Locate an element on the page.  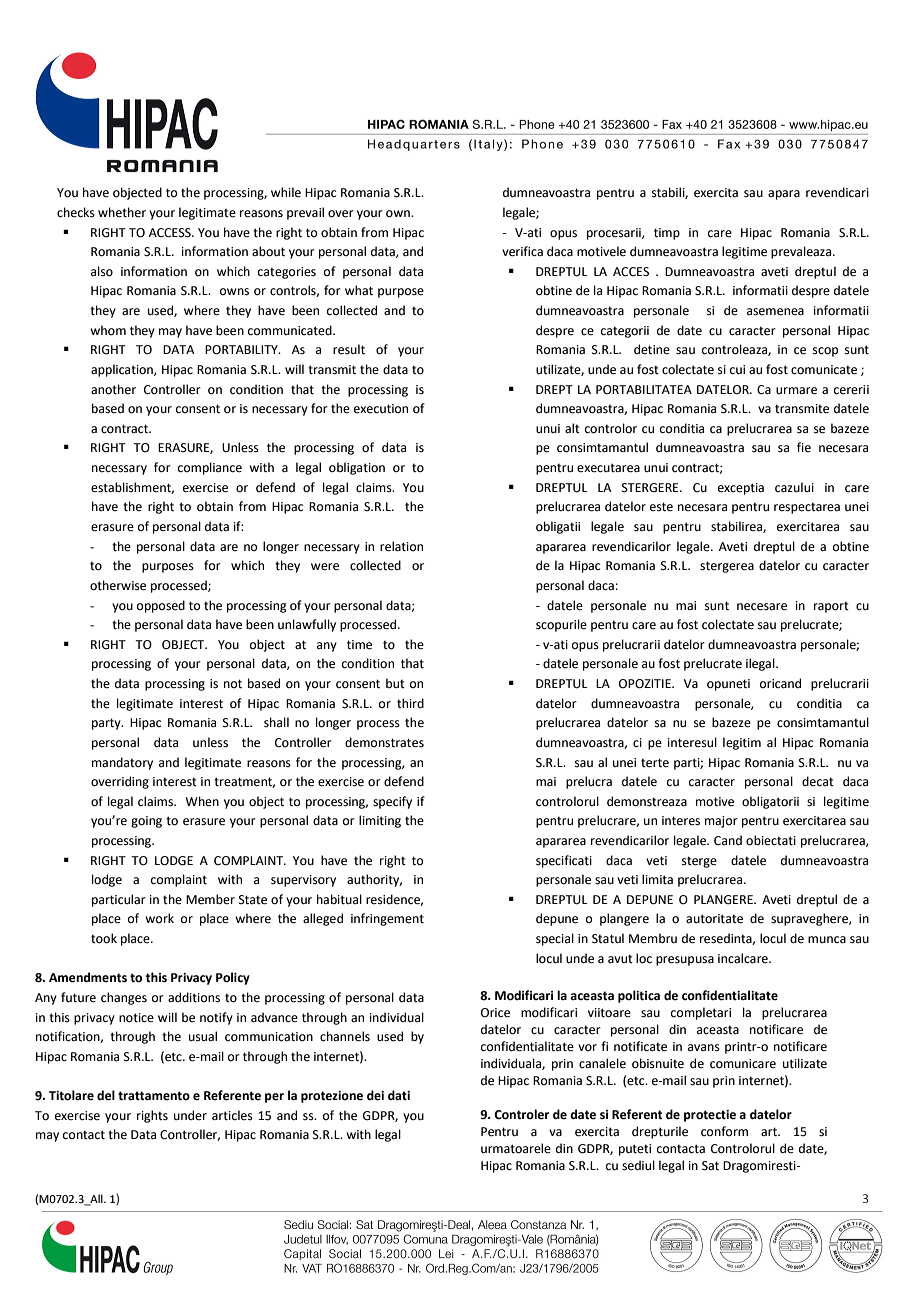
articles is located at coordinates (232, 1115).
